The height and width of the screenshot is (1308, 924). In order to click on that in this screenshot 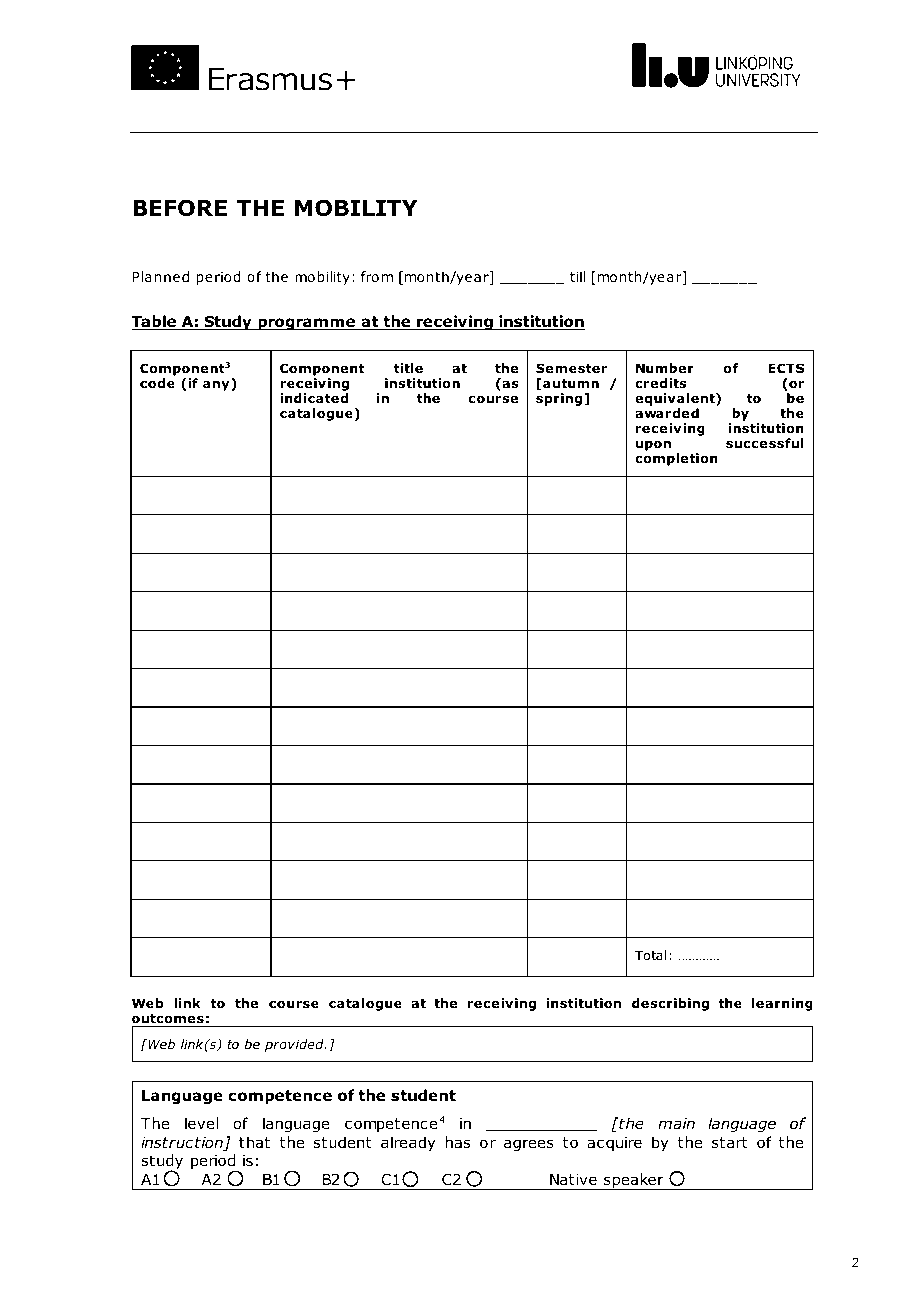, I will do `click(254, 1142)`.
